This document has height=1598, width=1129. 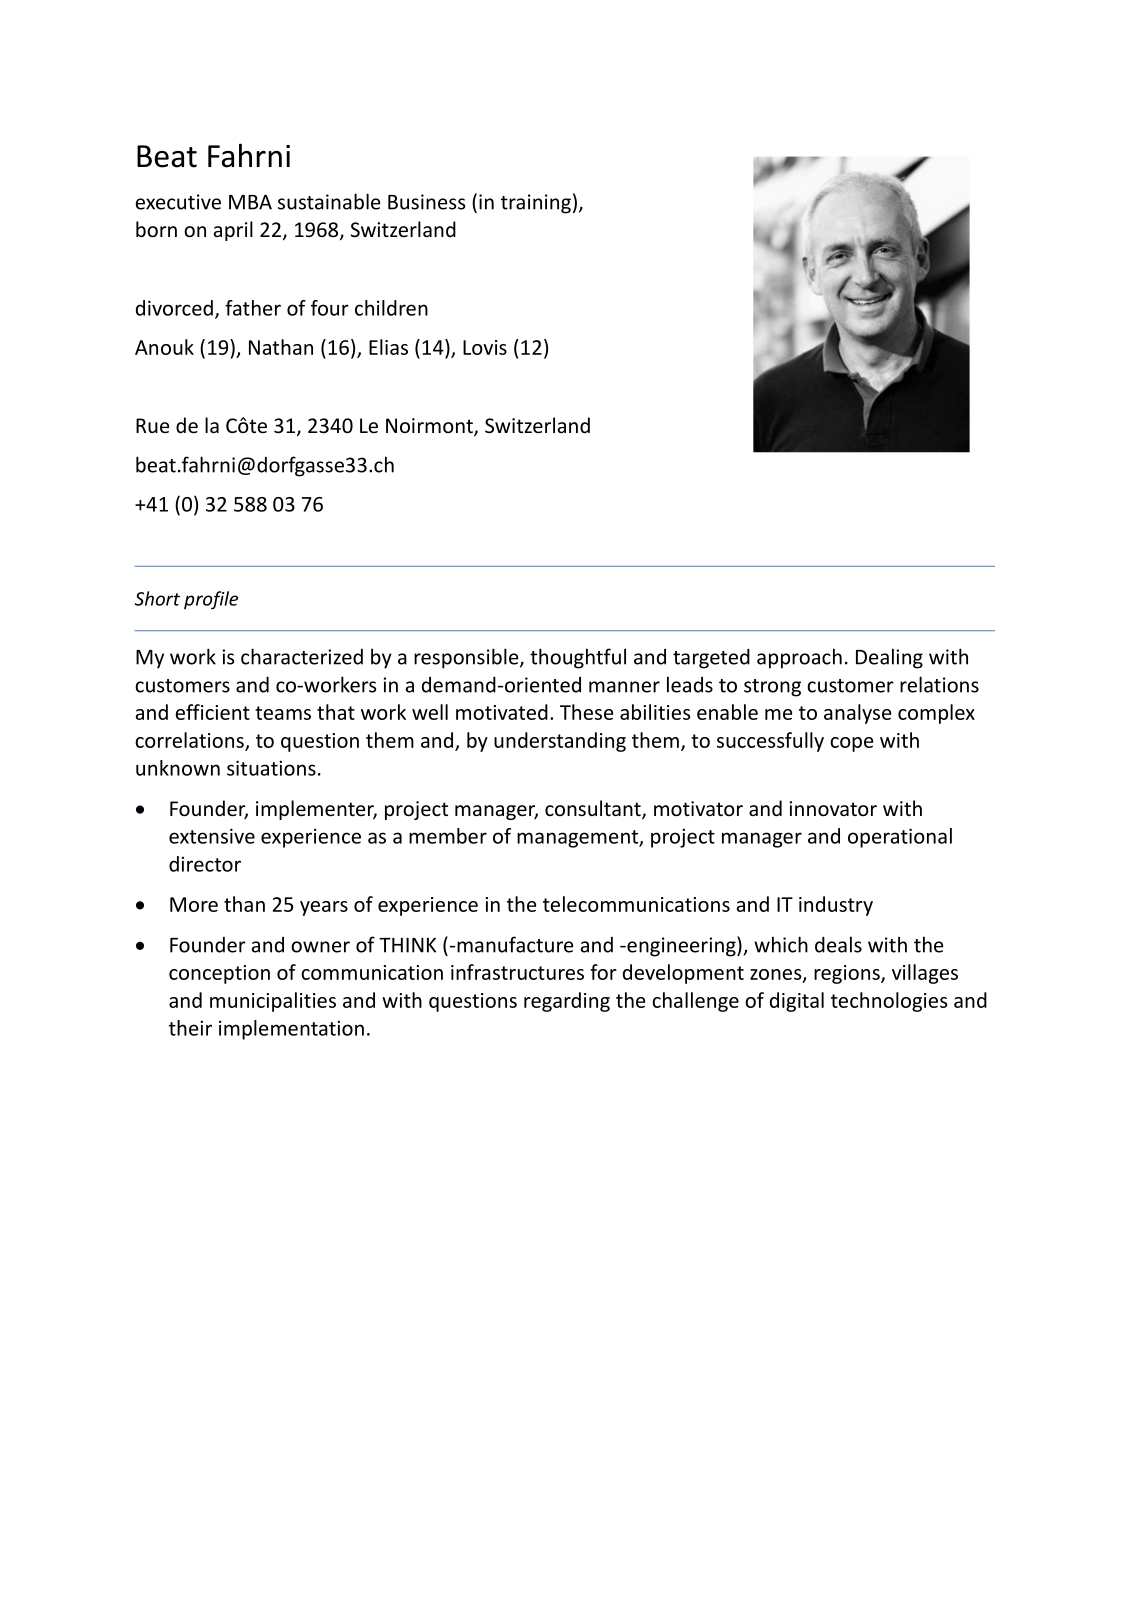 What do you see at coordinates (211, 600) in the document?
I see `profile` at bounding box center [211, 600].
